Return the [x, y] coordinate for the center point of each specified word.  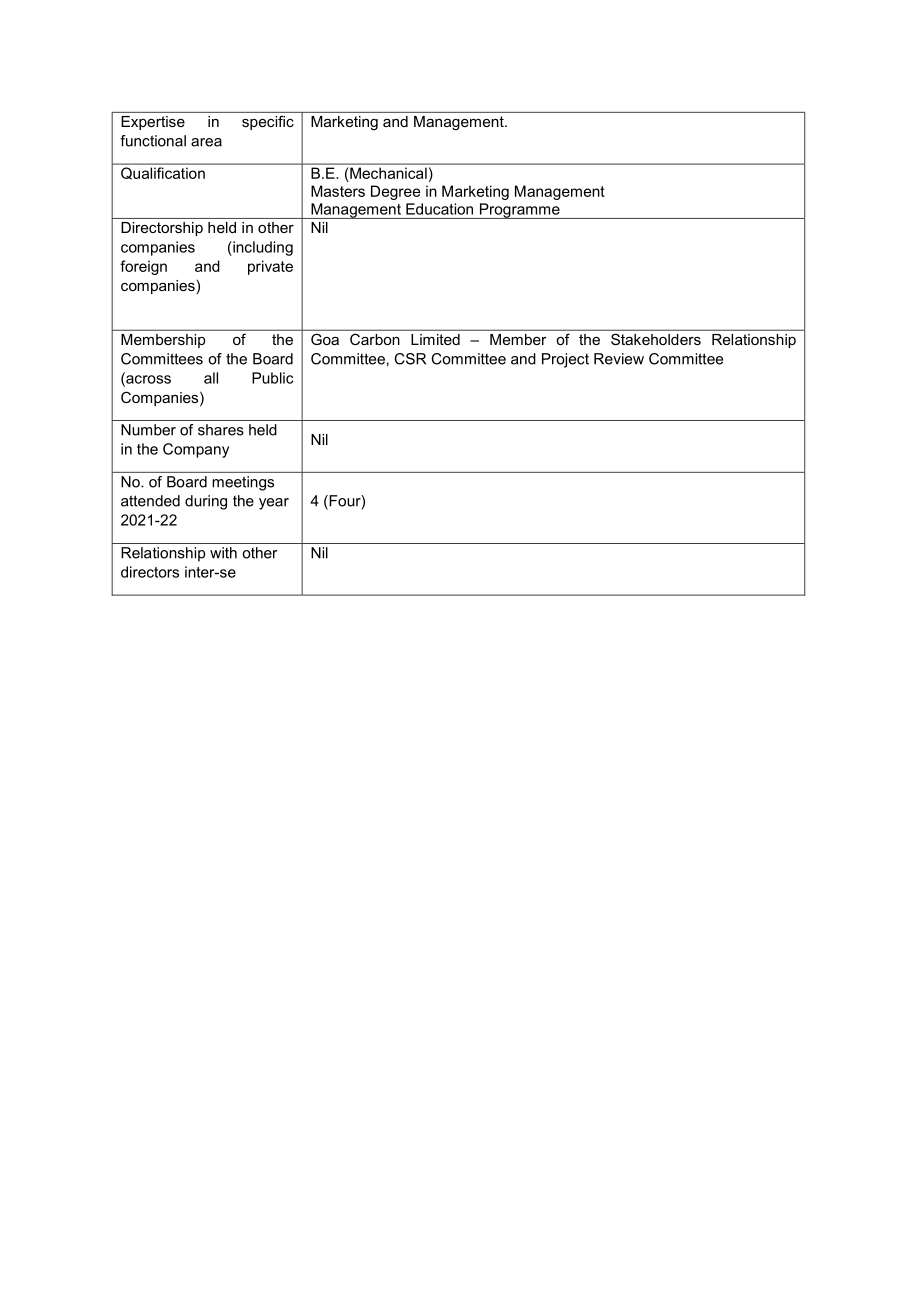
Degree [395, 192]
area [206, 142]
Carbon [374, 339]
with [223, 553]
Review [619, 359]
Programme [519, 211]
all [211, 378]
